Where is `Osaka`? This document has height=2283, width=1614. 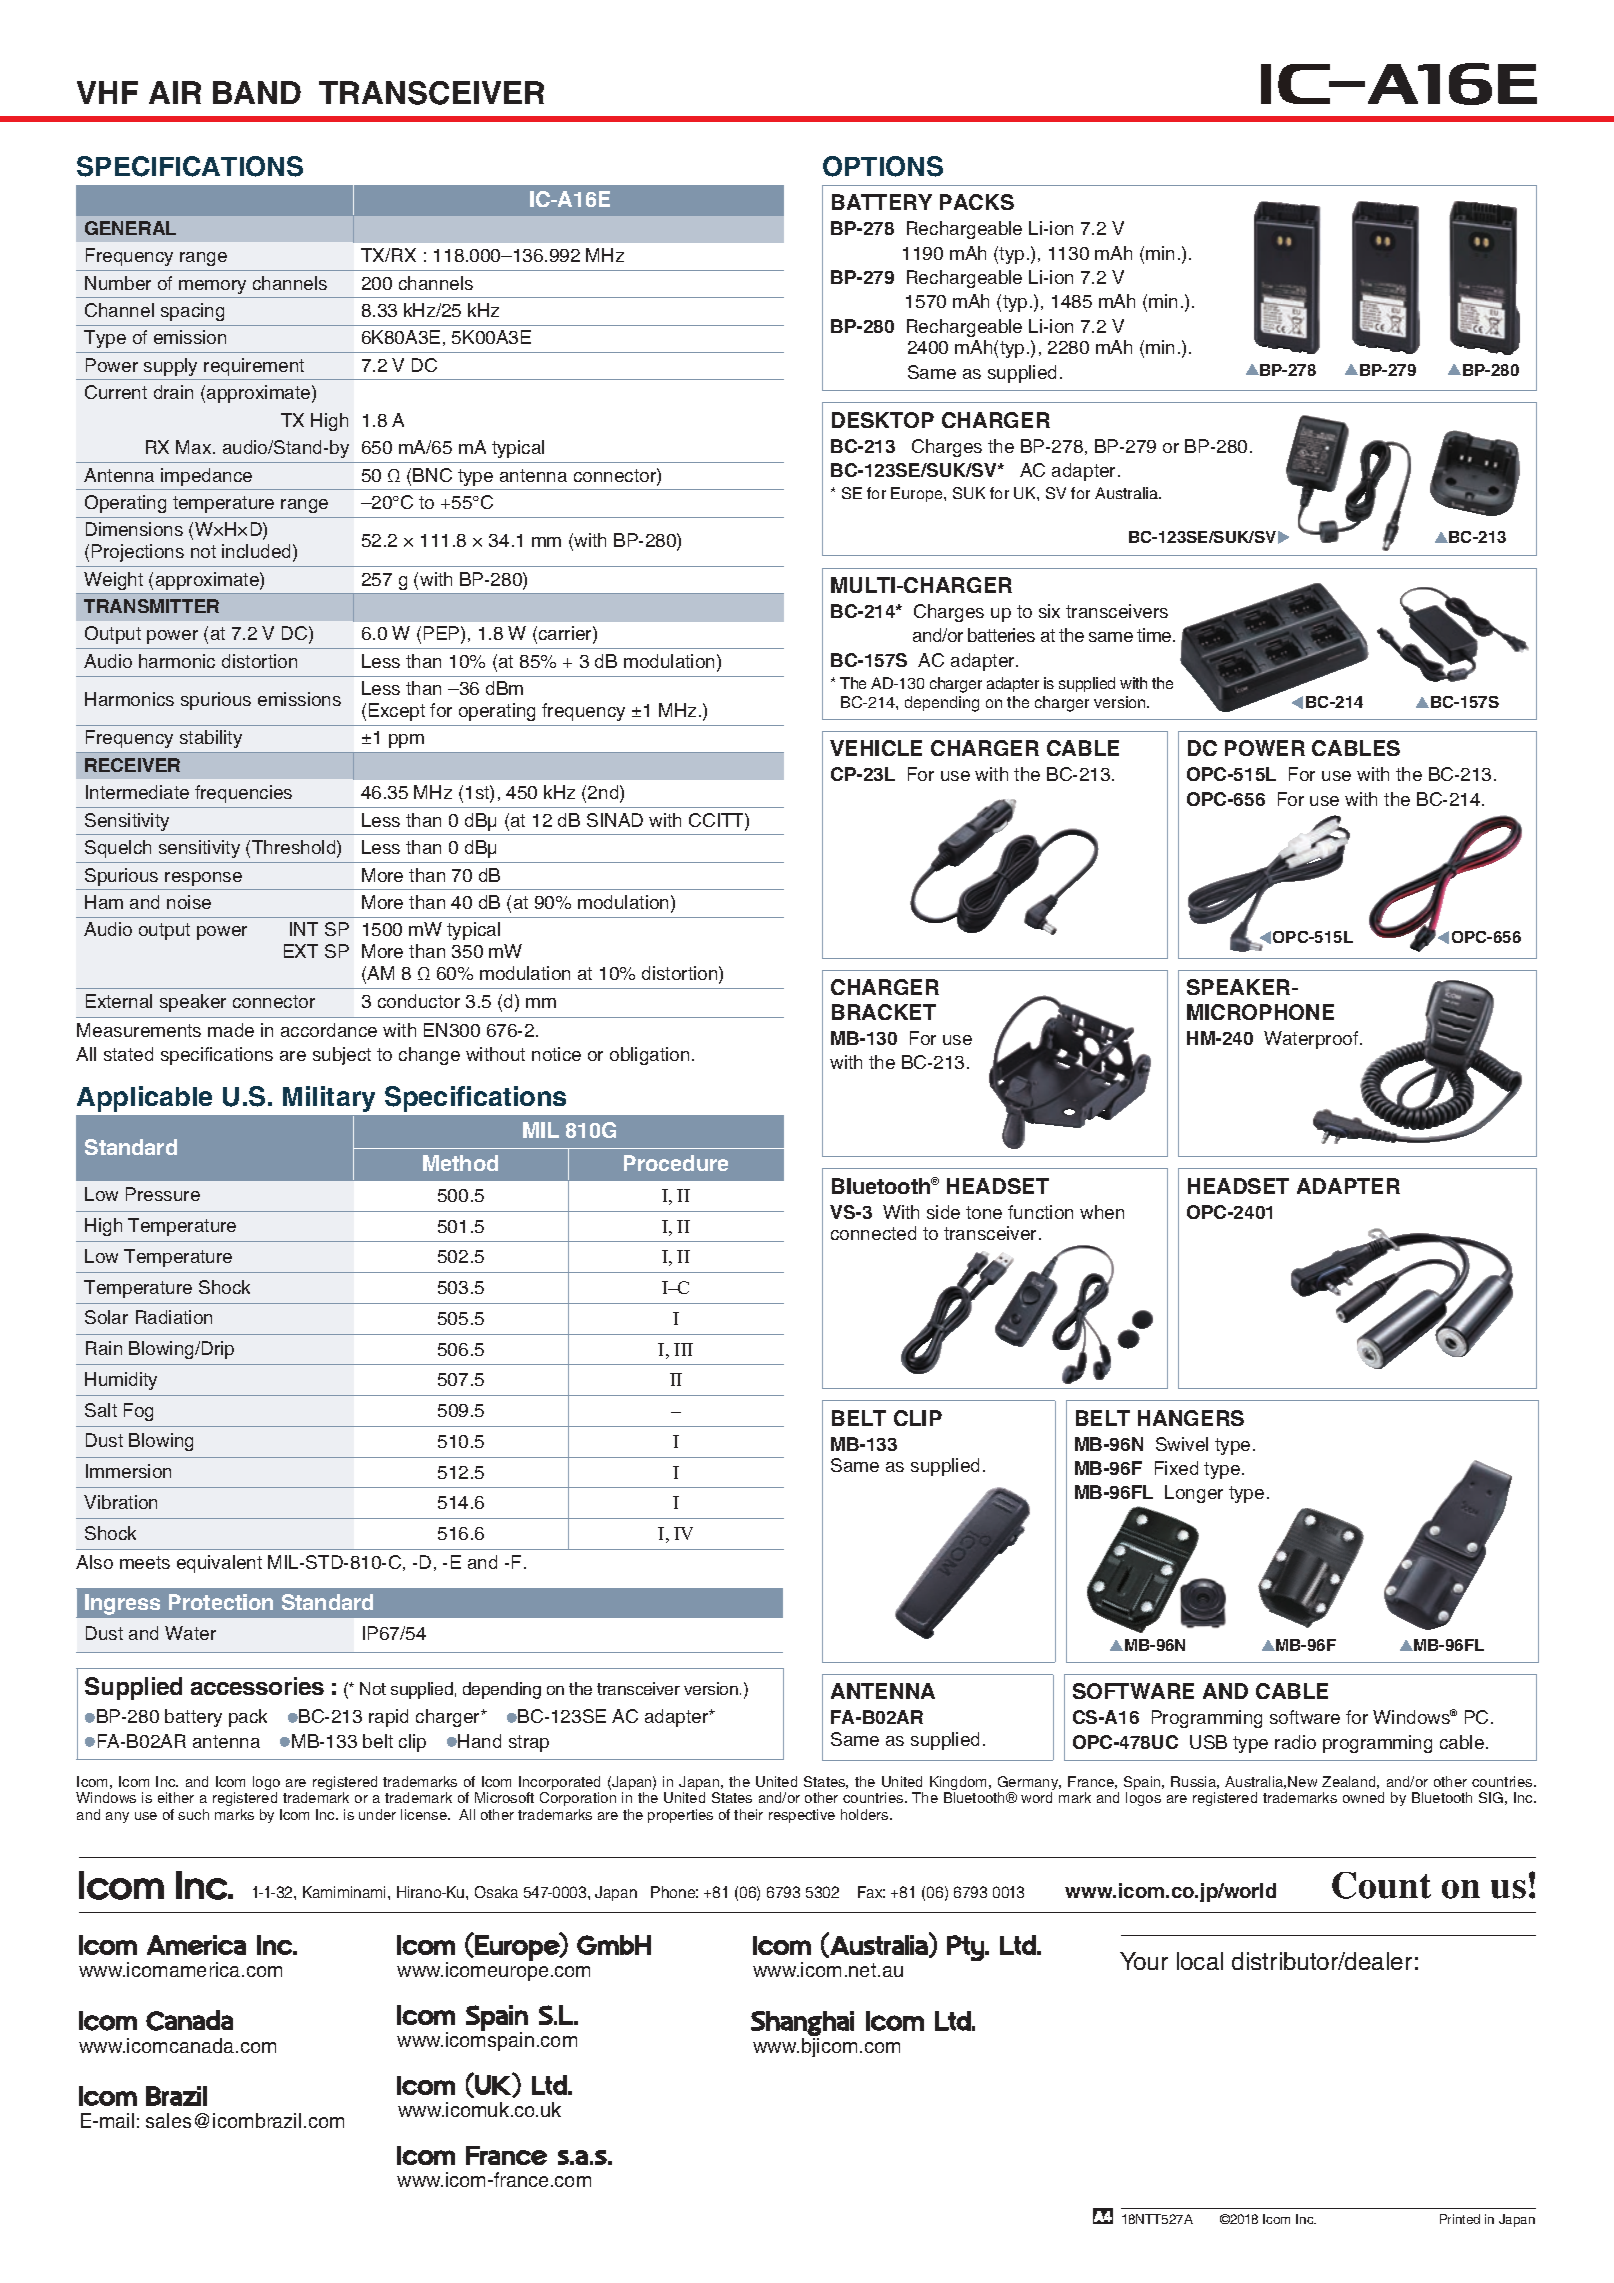 Osaka is located at coordinates (496, 1892).
